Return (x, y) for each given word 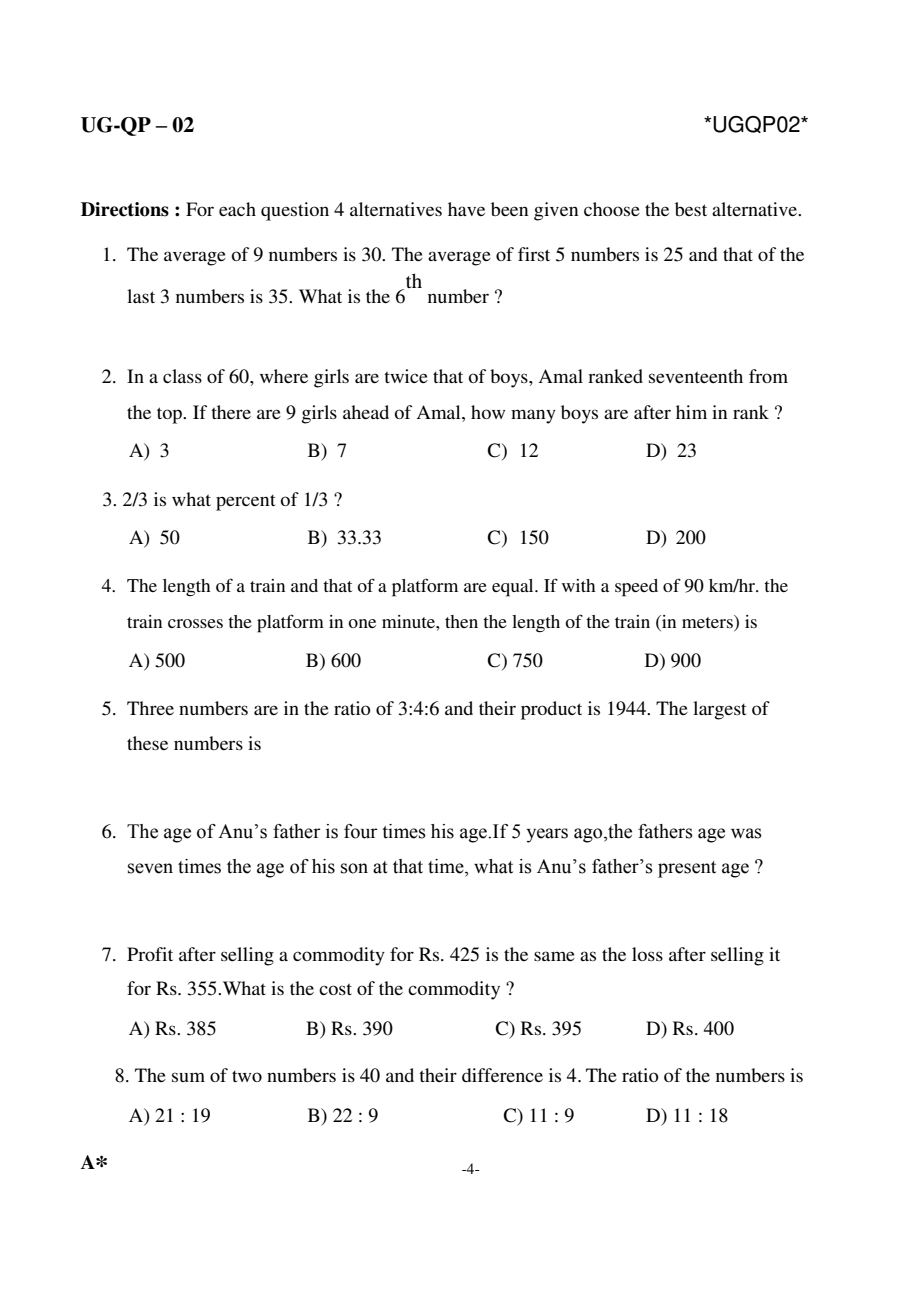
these (147, 743)
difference (502, 1075)
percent (245, 503)
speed (636, 588)
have (466, 209)
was (746, 833)
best (691, 209)
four (361, 831)
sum (188, 1077)
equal (514, 588)
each (237, 209)
